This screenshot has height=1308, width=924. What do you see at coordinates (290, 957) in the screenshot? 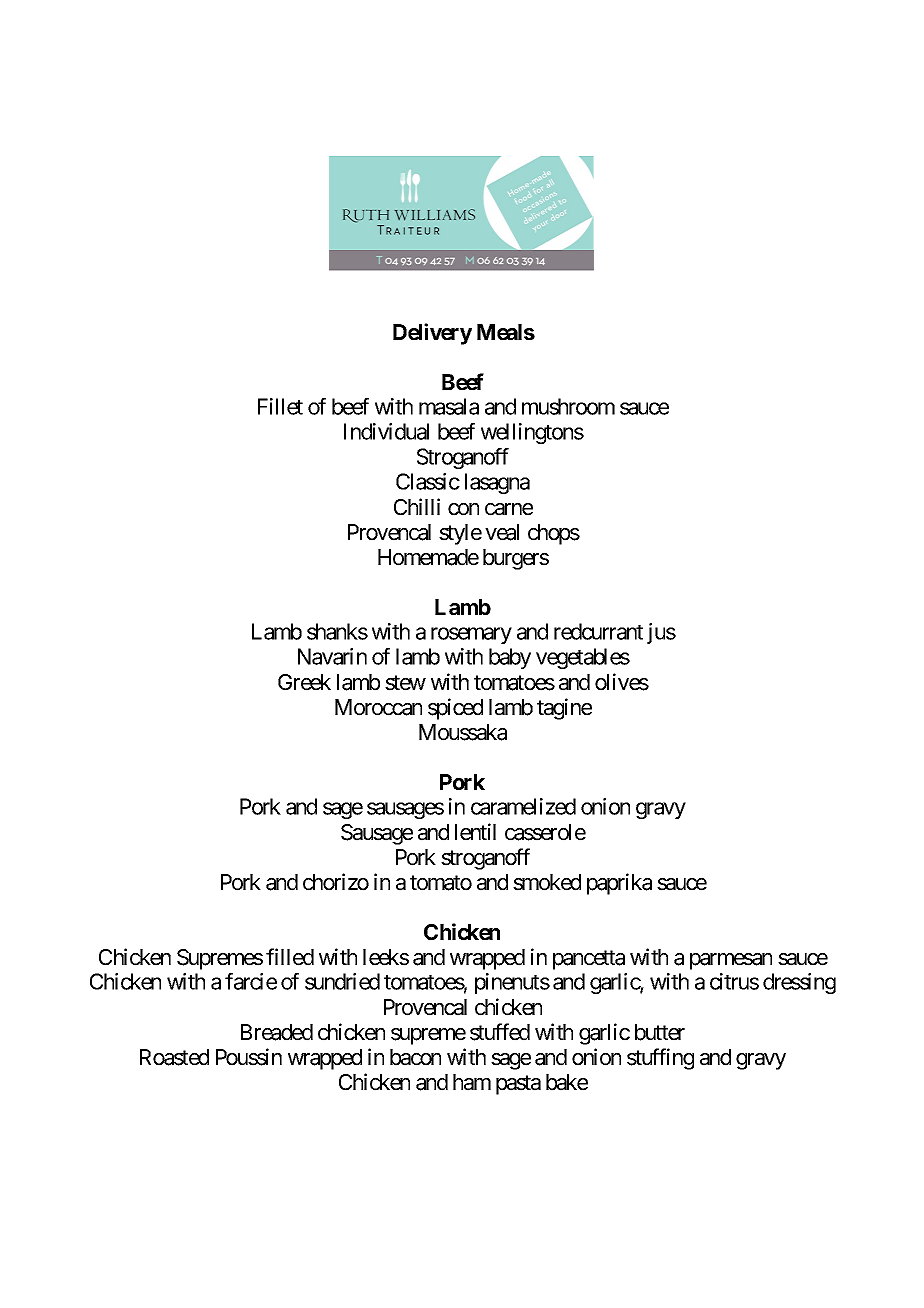
I see `filled` at bounding box center [290, 957].
